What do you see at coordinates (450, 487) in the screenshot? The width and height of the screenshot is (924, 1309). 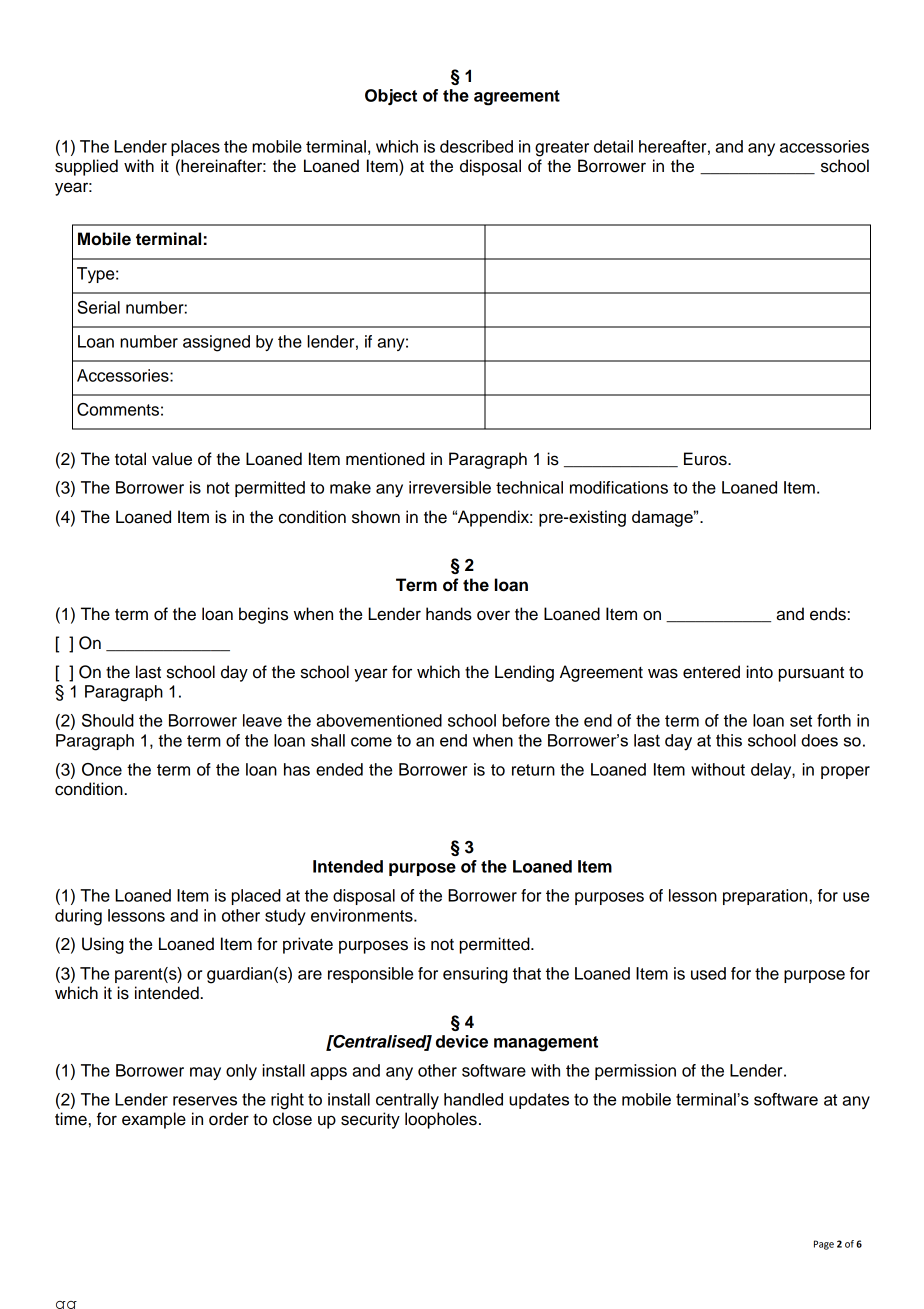 I see `irreversible` at bounding box center [450, 487].
